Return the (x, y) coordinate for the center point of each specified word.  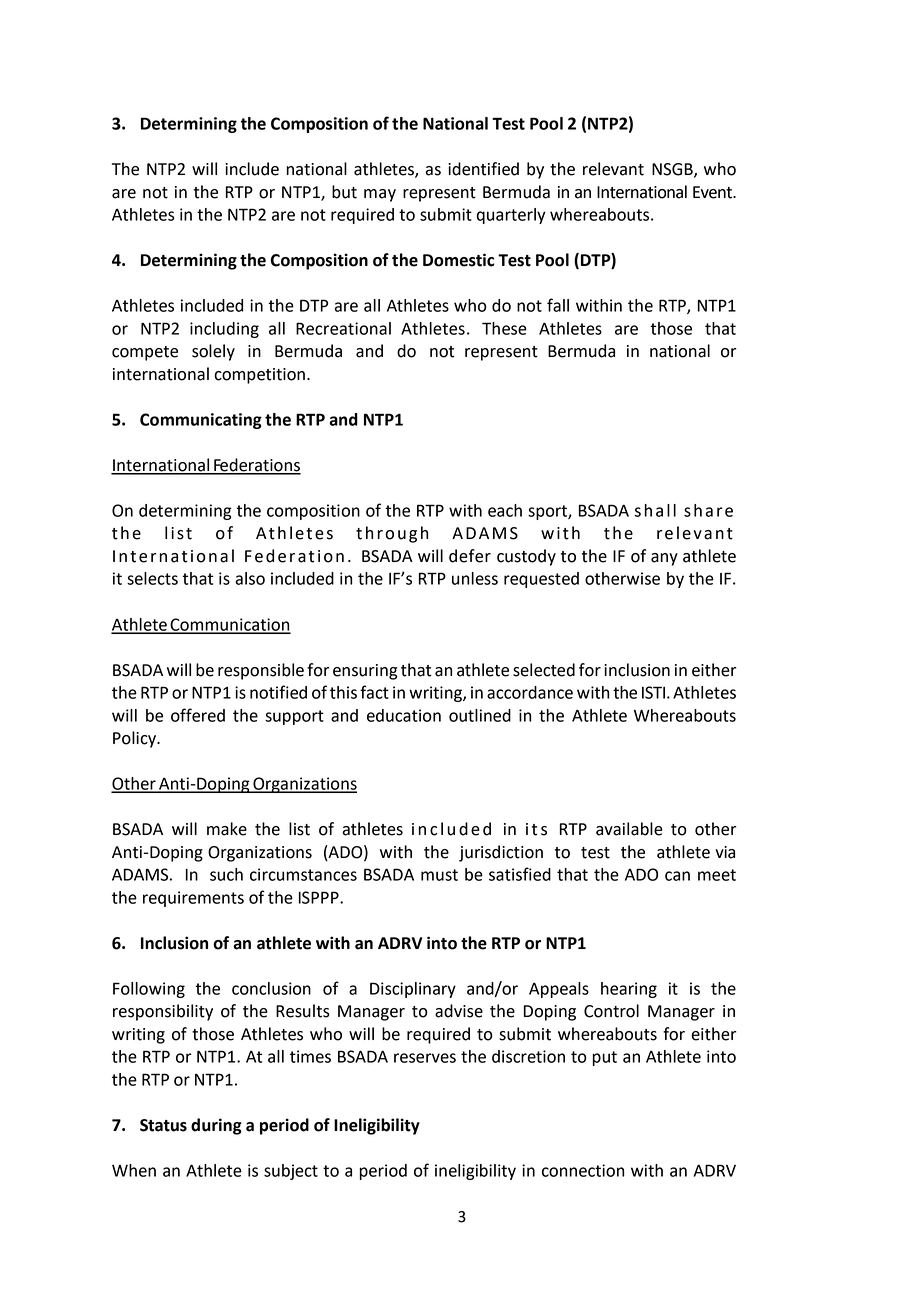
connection (583, 1170)
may (380, 195)
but (344, 192)
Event (714, 192)
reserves (425, 1058)
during (216, 1126)
